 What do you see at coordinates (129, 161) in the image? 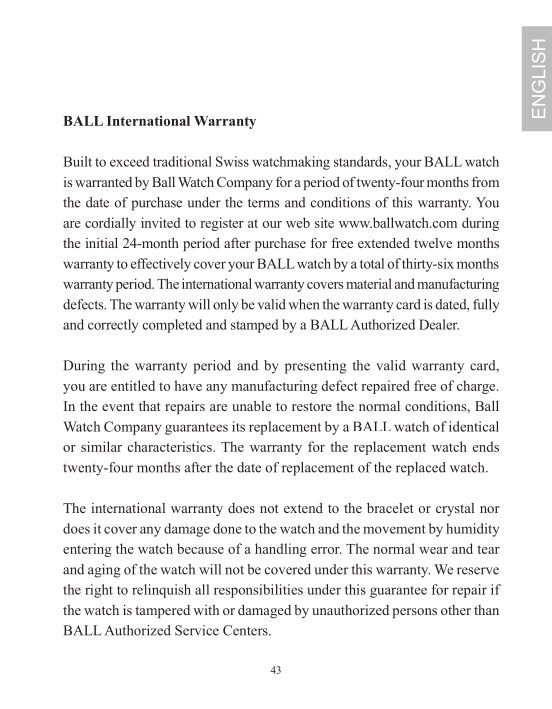
I see `exceed` at bounding box center [129, 161].
